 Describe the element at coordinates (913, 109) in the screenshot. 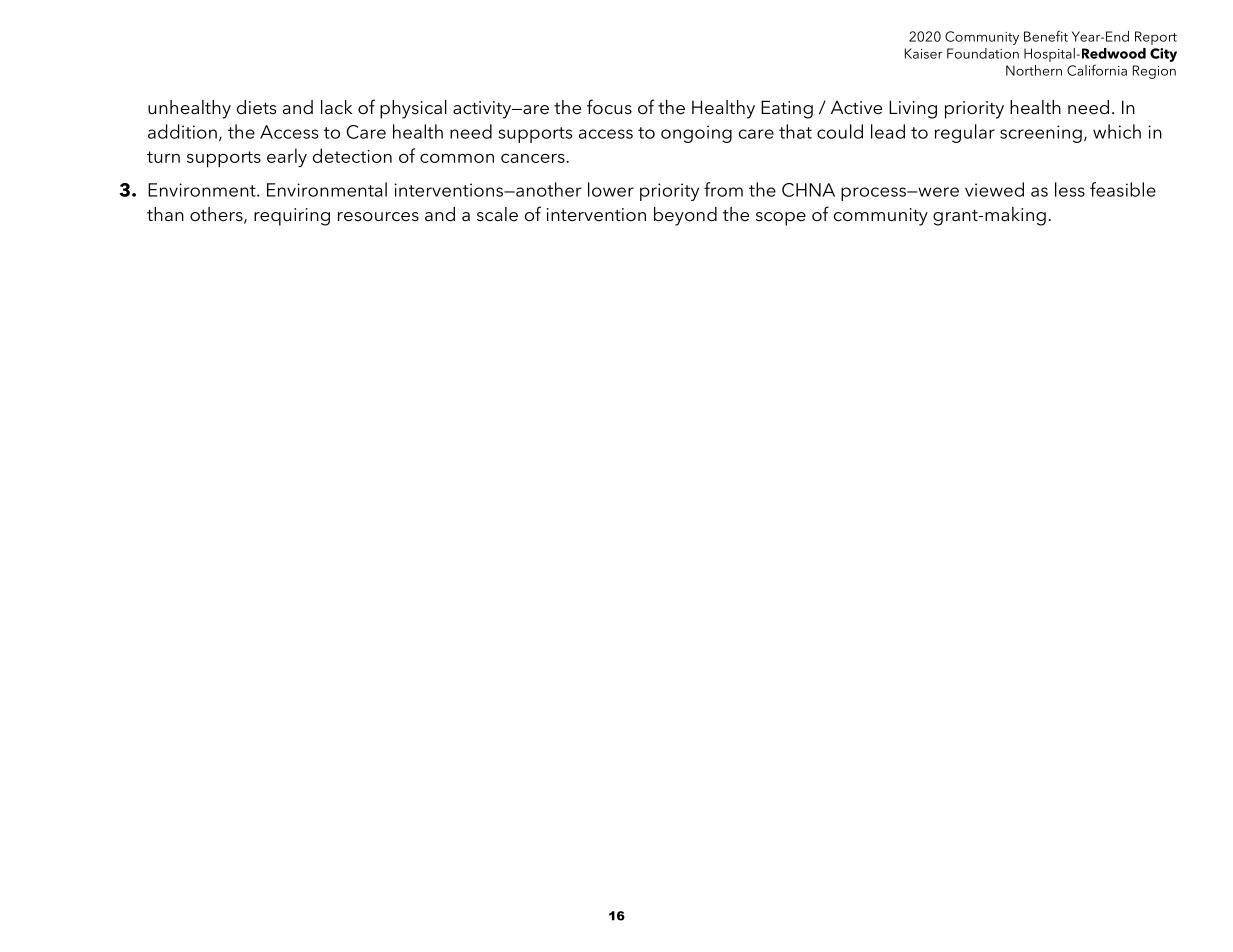

I see `Living` at that location.
